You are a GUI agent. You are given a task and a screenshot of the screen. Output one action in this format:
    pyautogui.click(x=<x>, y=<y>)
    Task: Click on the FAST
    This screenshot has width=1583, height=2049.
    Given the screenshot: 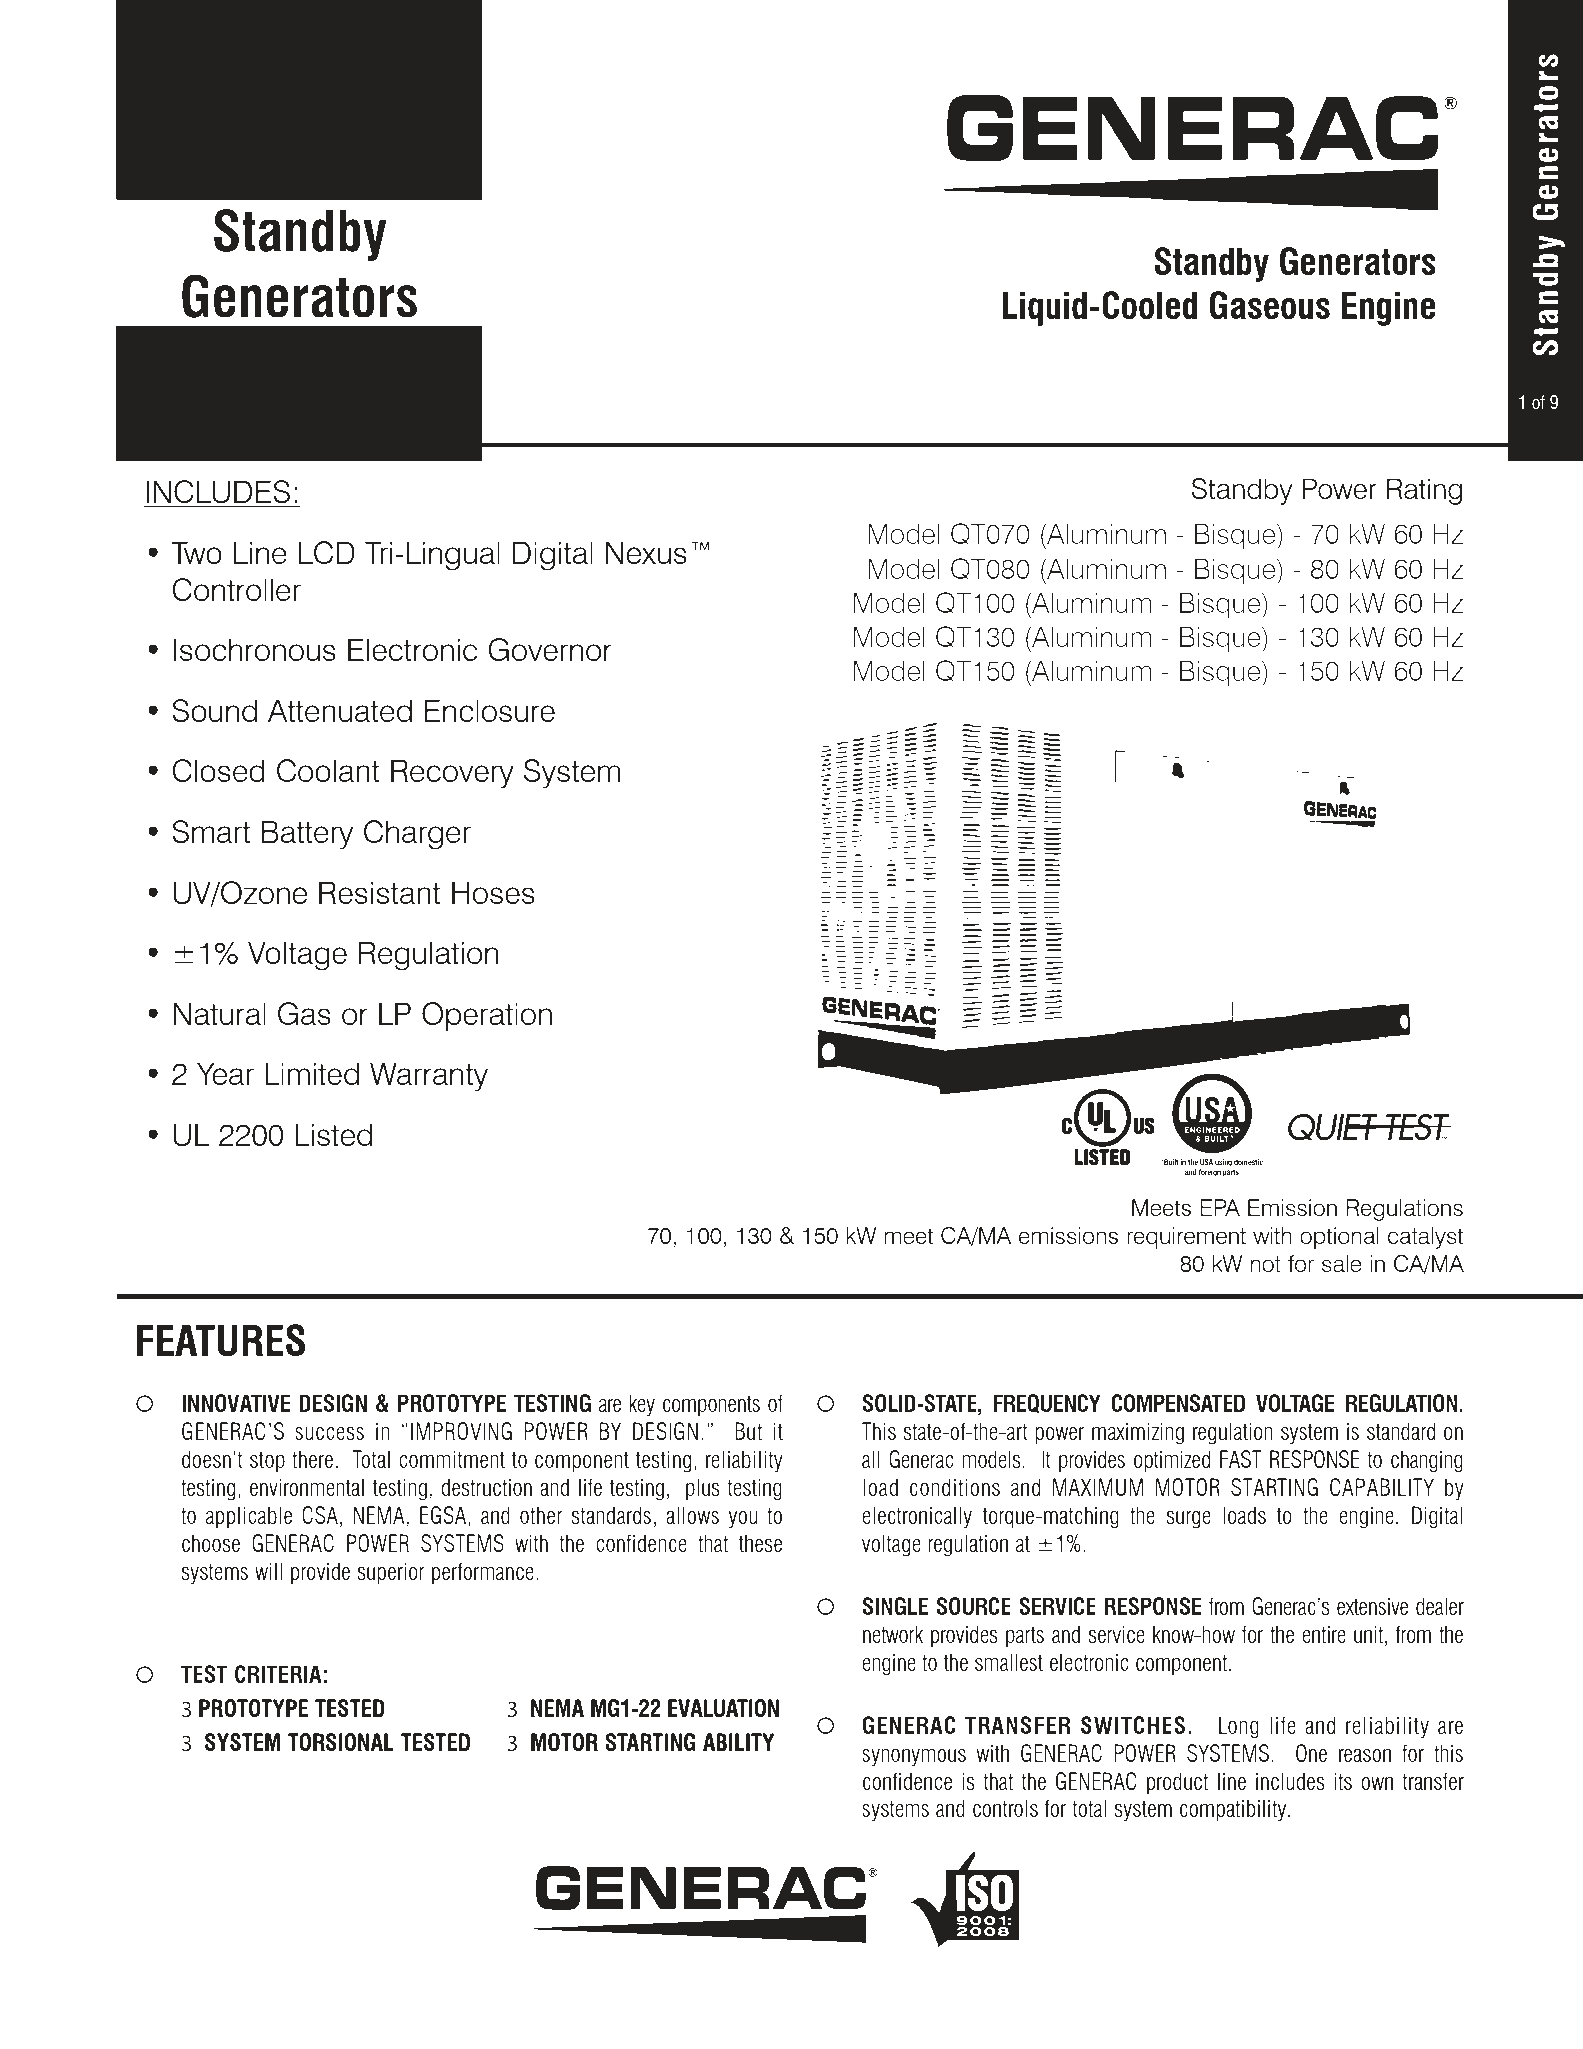 What is the action you would take?
    pyautogui.click(x=1241, y=1459)
